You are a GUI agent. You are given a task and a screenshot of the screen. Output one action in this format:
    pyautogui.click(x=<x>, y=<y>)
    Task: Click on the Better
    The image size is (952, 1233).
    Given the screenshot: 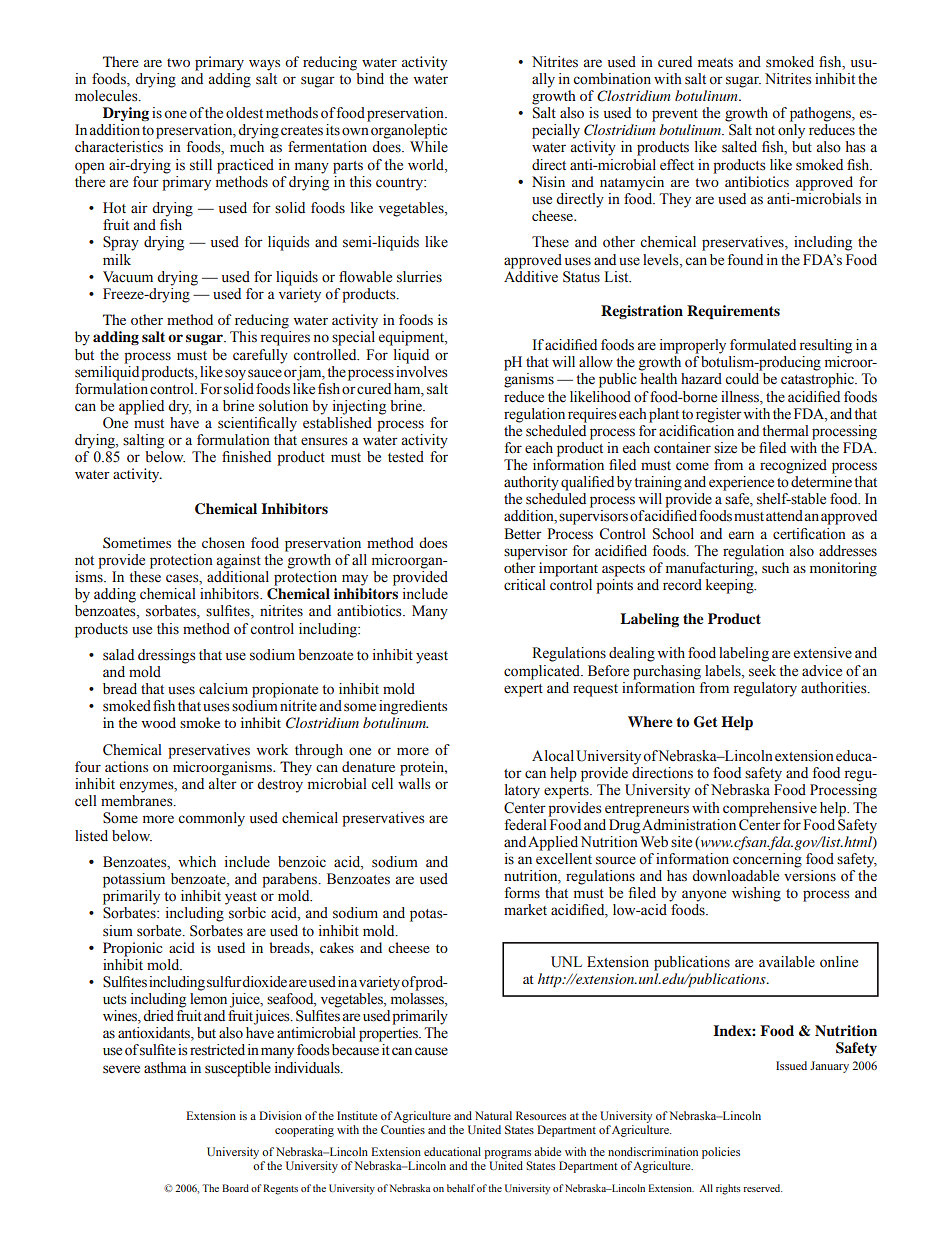 What is the action you would take?
    pyautogui.click(x=523, y=534)
